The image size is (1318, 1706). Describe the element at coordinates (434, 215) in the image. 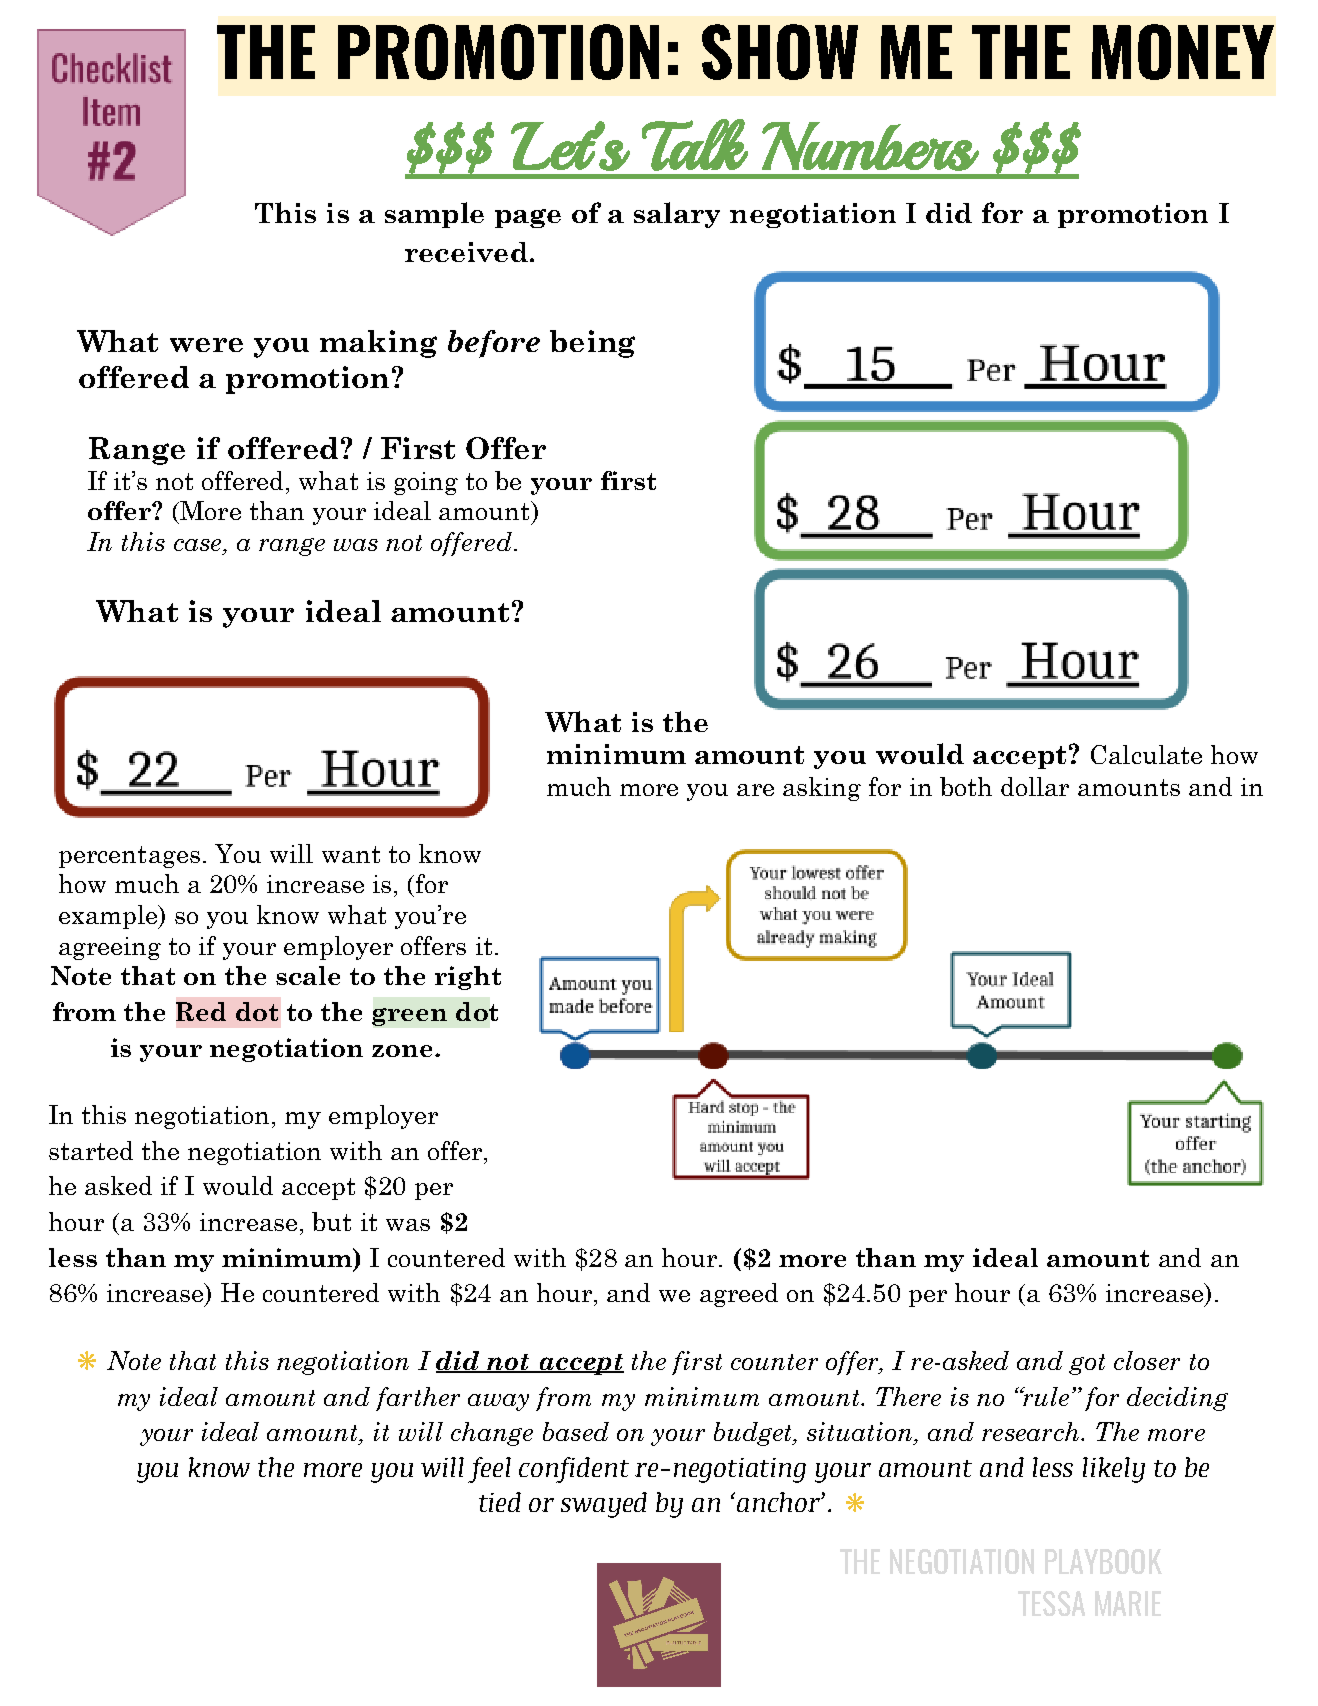

I see `sample` at that location.
